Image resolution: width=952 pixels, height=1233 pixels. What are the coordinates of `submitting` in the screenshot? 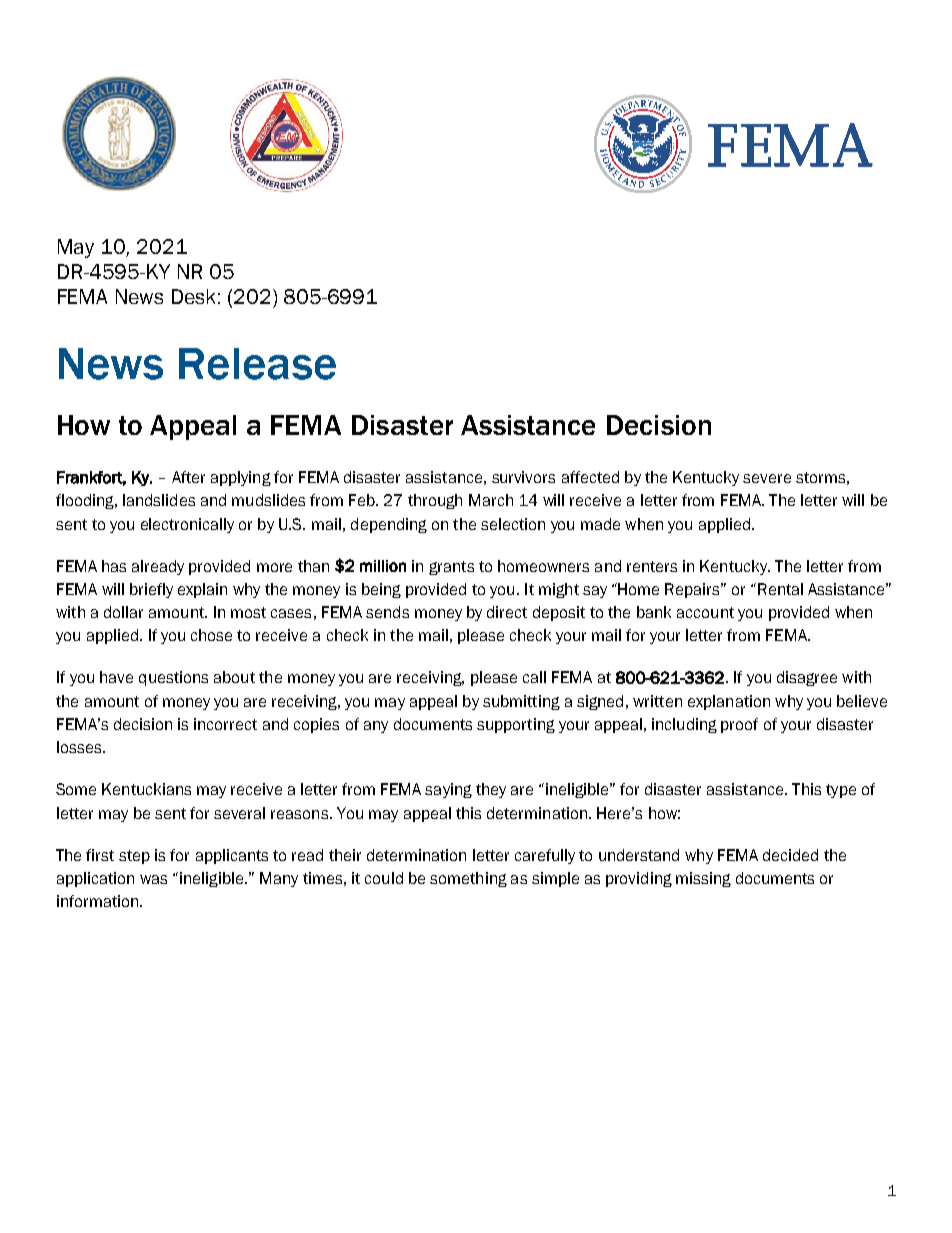 It's located at (521, 702).
